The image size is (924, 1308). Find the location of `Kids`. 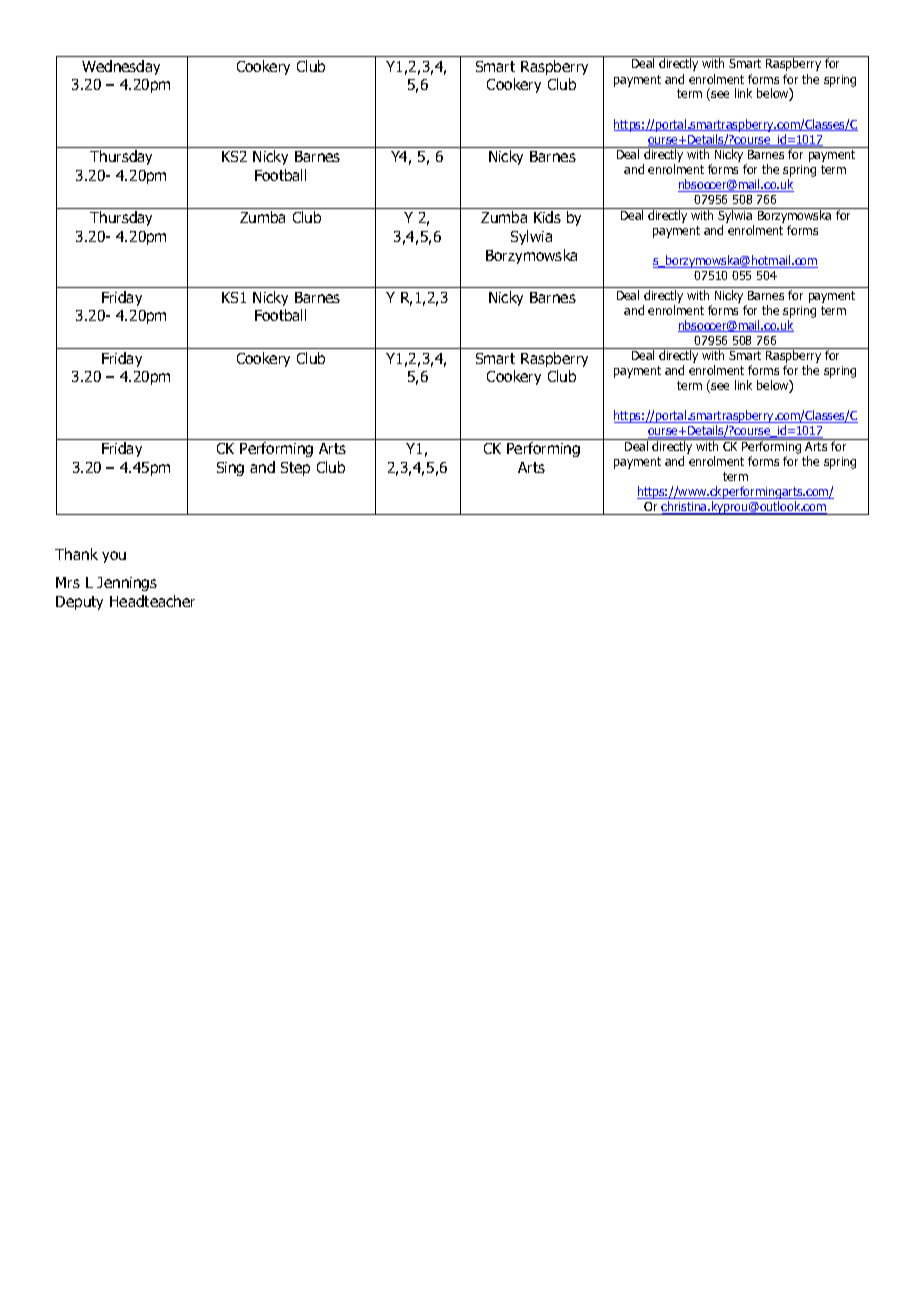

Kids is located at coordinates (547, 217).
